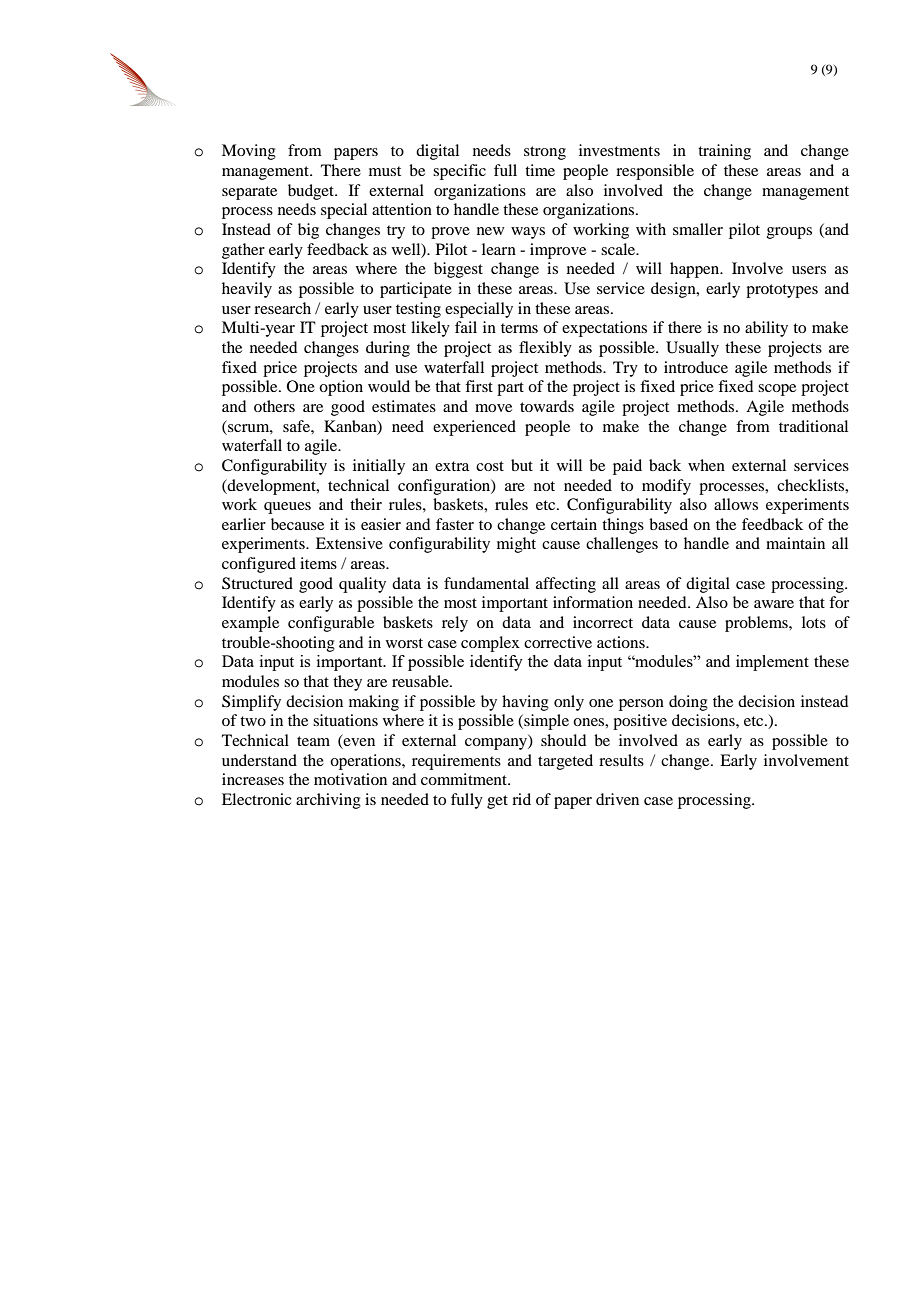 This page has height=1308, width=924. I want to click on training, so click(724, 152).
